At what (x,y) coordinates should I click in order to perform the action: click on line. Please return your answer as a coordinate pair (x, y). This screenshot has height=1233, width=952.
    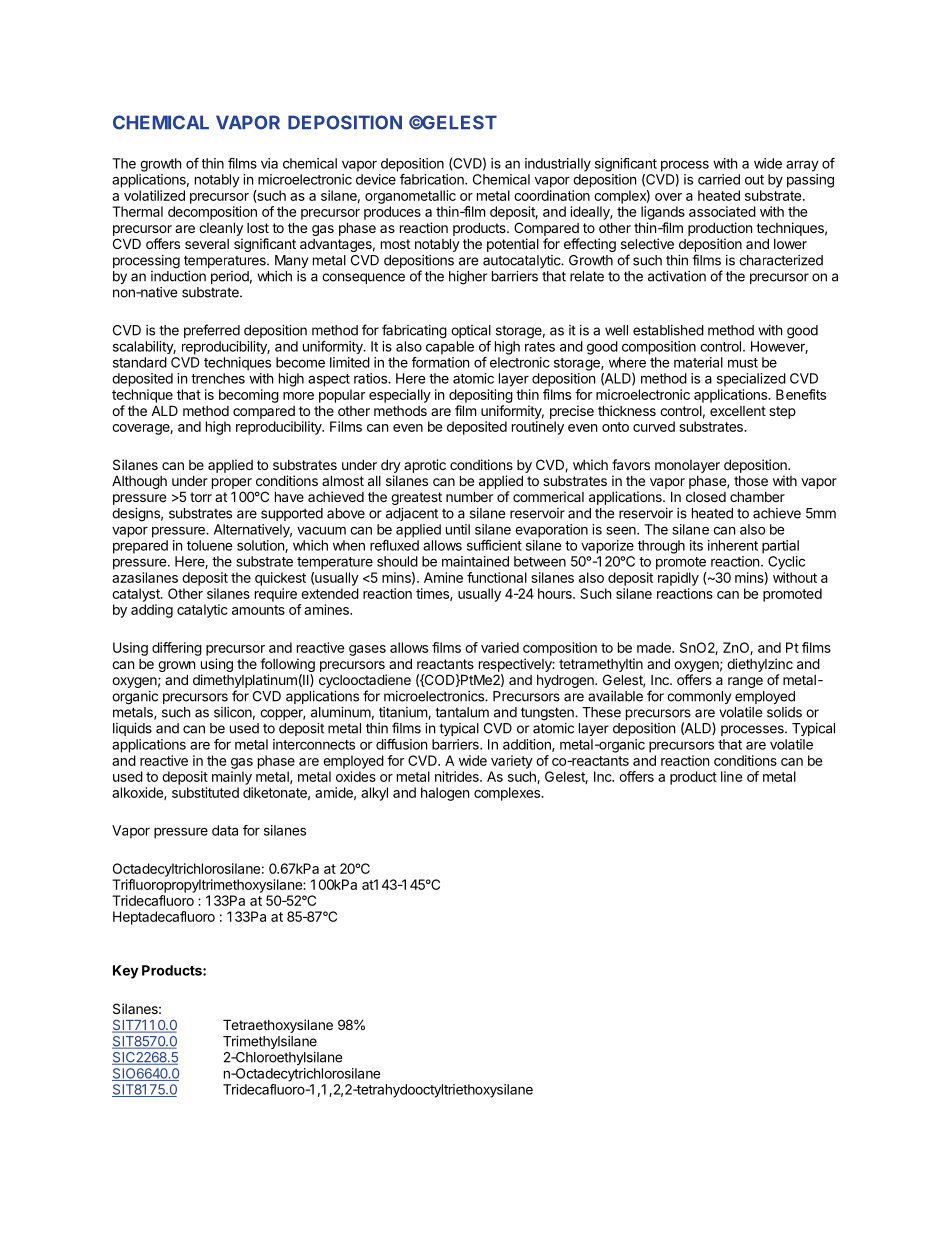
    Looking at the image, I should click on (731, 776).
